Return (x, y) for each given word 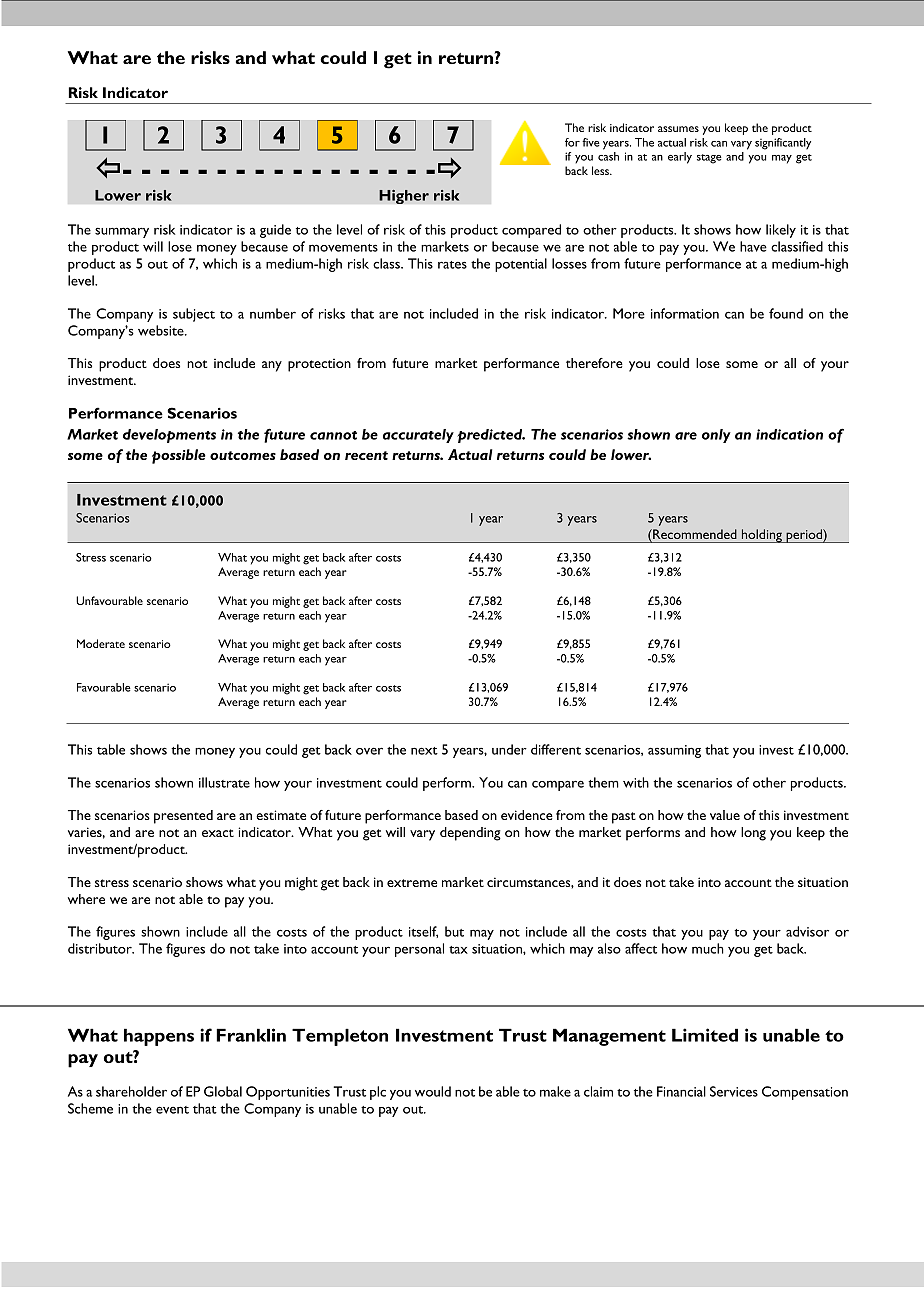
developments (169, 436)
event (172, 1110)
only (716, 436)
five (591, 142)
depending (470, 834)
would (433, 1091)
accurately (418, 436)
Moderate (101, 643)
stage (709, 159)
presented (183, 817)
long (753, 834)
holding (761, 536)
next (424, 751)
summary (122, 232)
